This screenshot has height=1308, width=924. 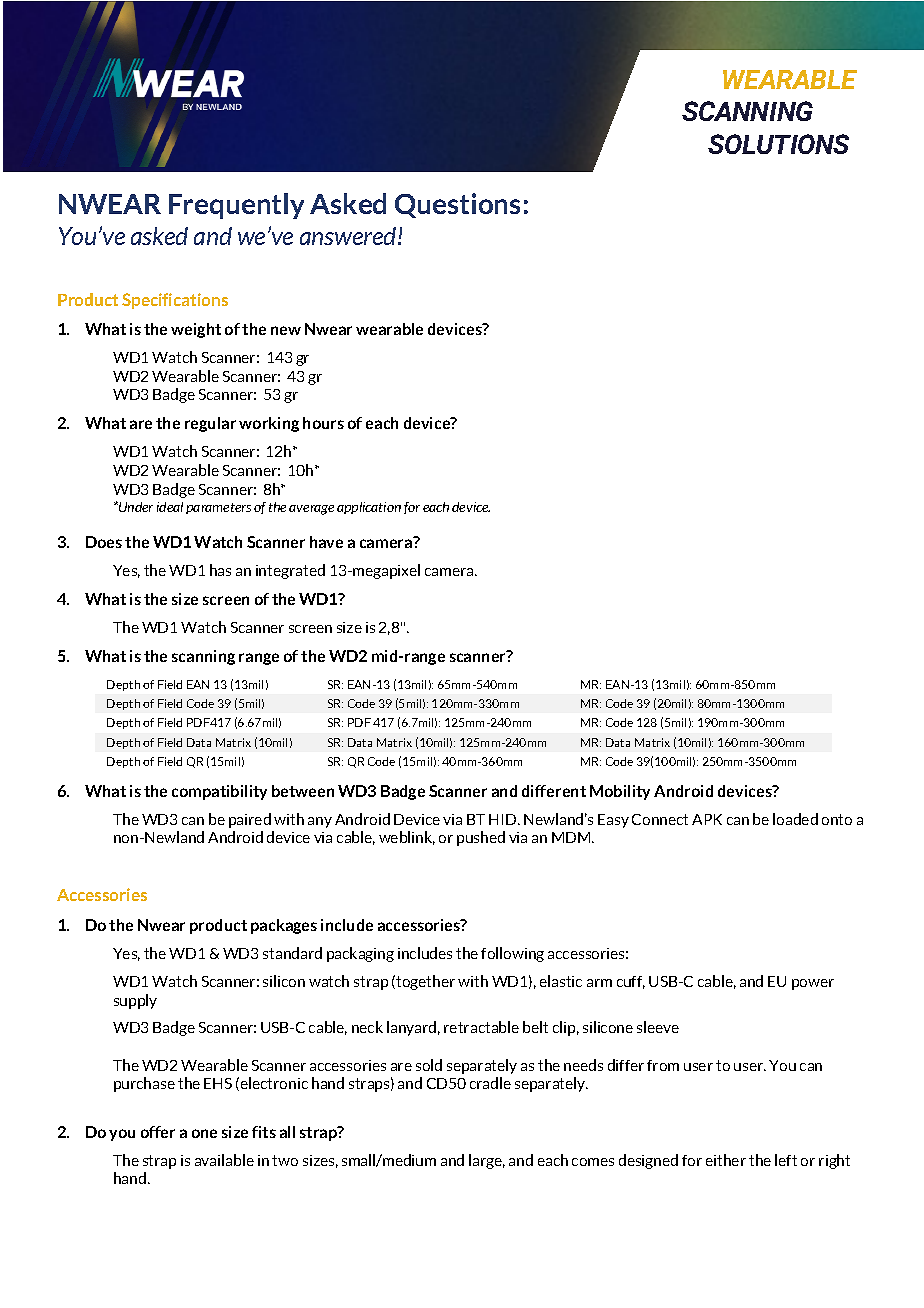 I want to click on integrated, so click(x=290, y=571).
